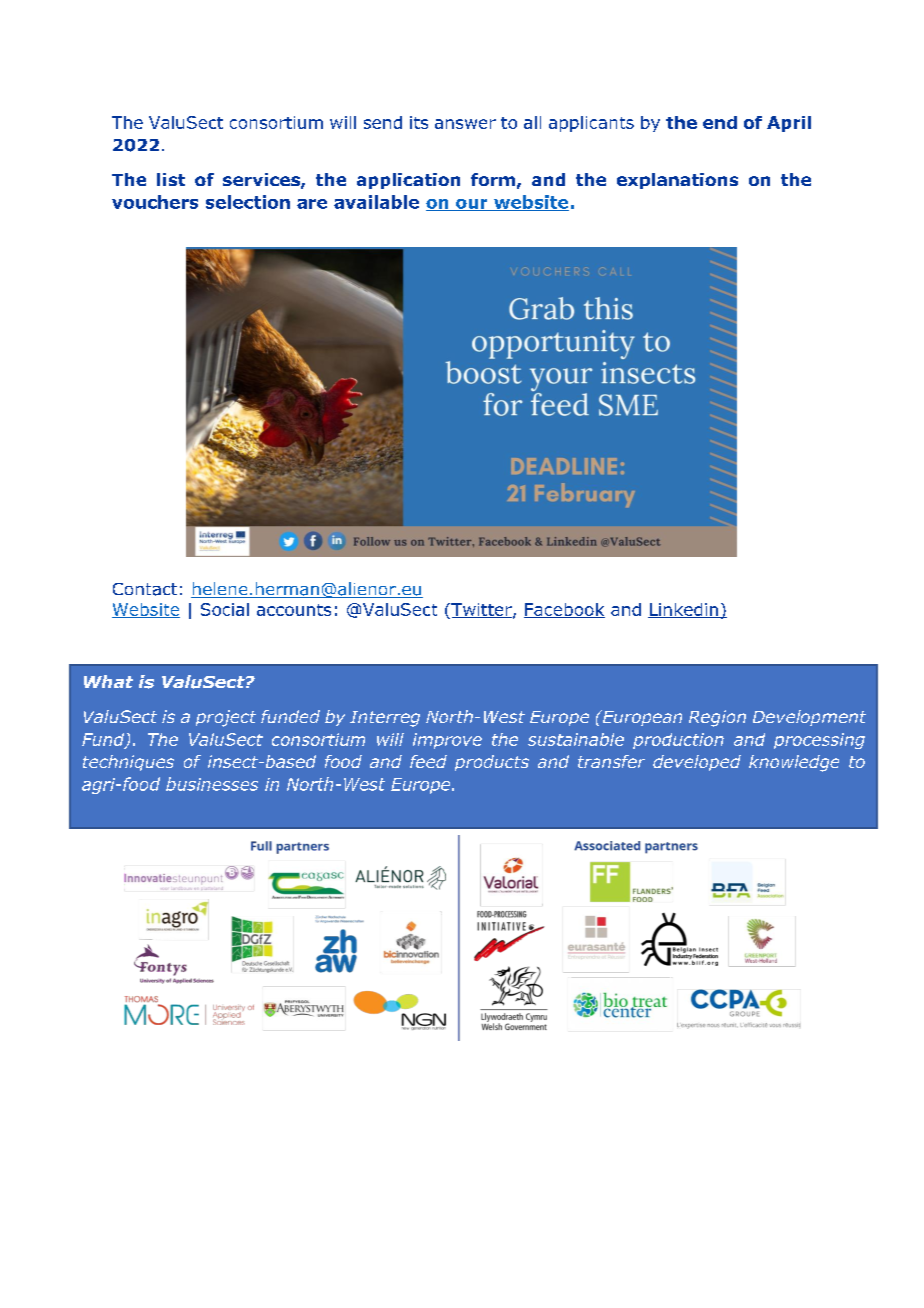 This image has height=1308, width=924. I want to click on Facebook, so click(564, 610).
